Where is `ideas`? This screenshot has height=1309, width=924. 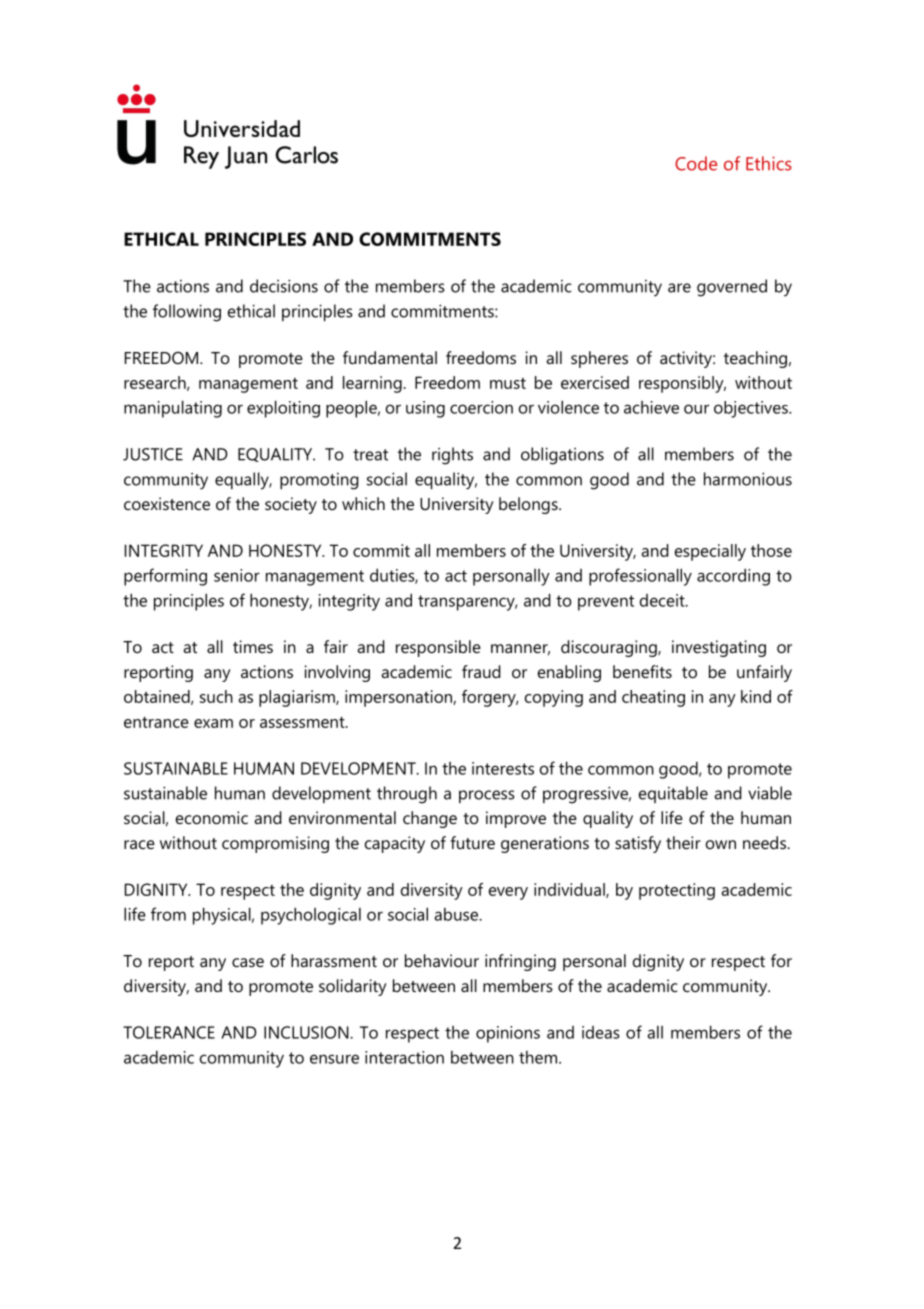
ideas is located at coordinates (601, 1032).
